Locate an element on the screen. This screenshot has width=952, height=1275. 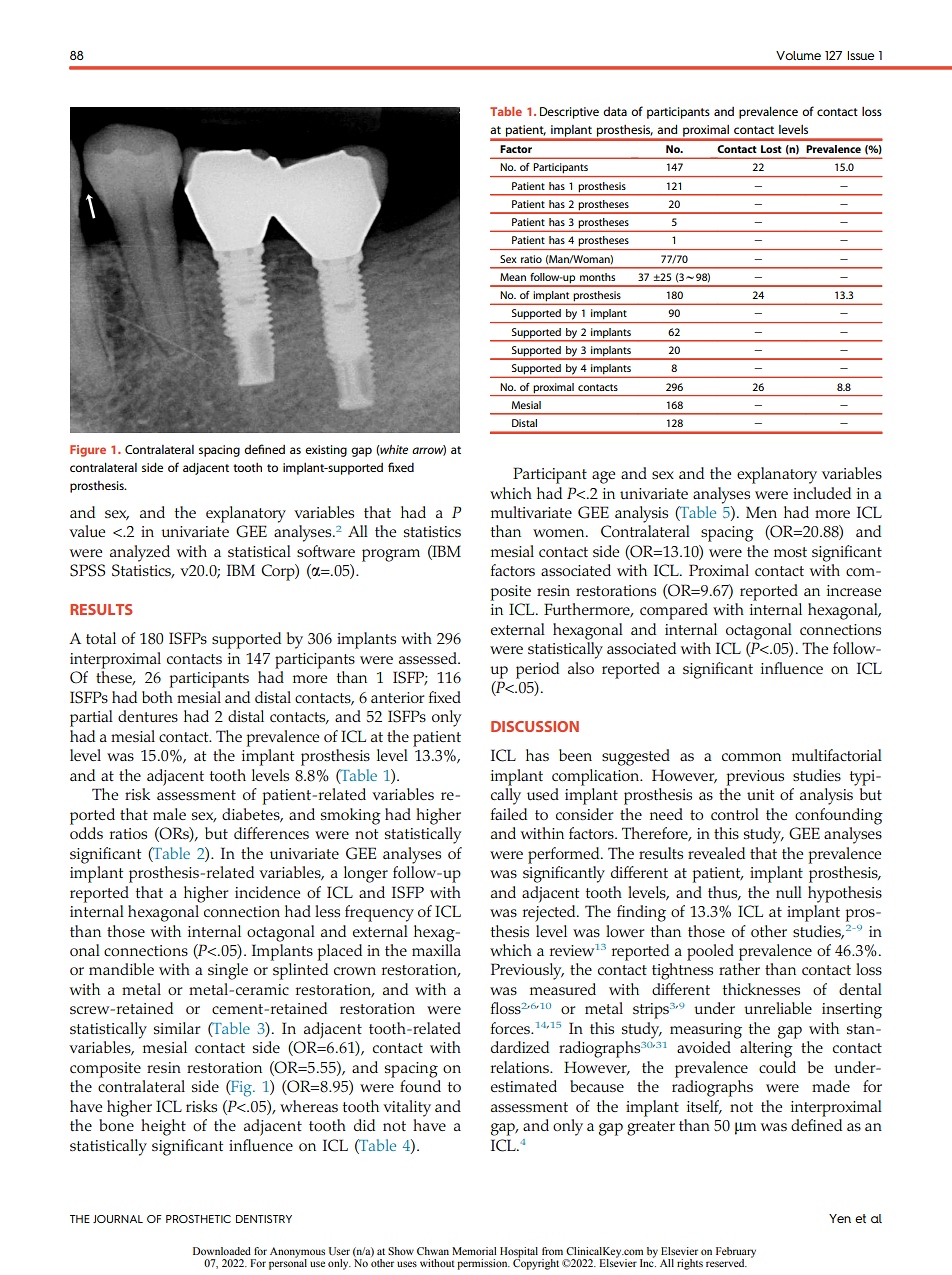
male is located at coordinates (169, 814).
